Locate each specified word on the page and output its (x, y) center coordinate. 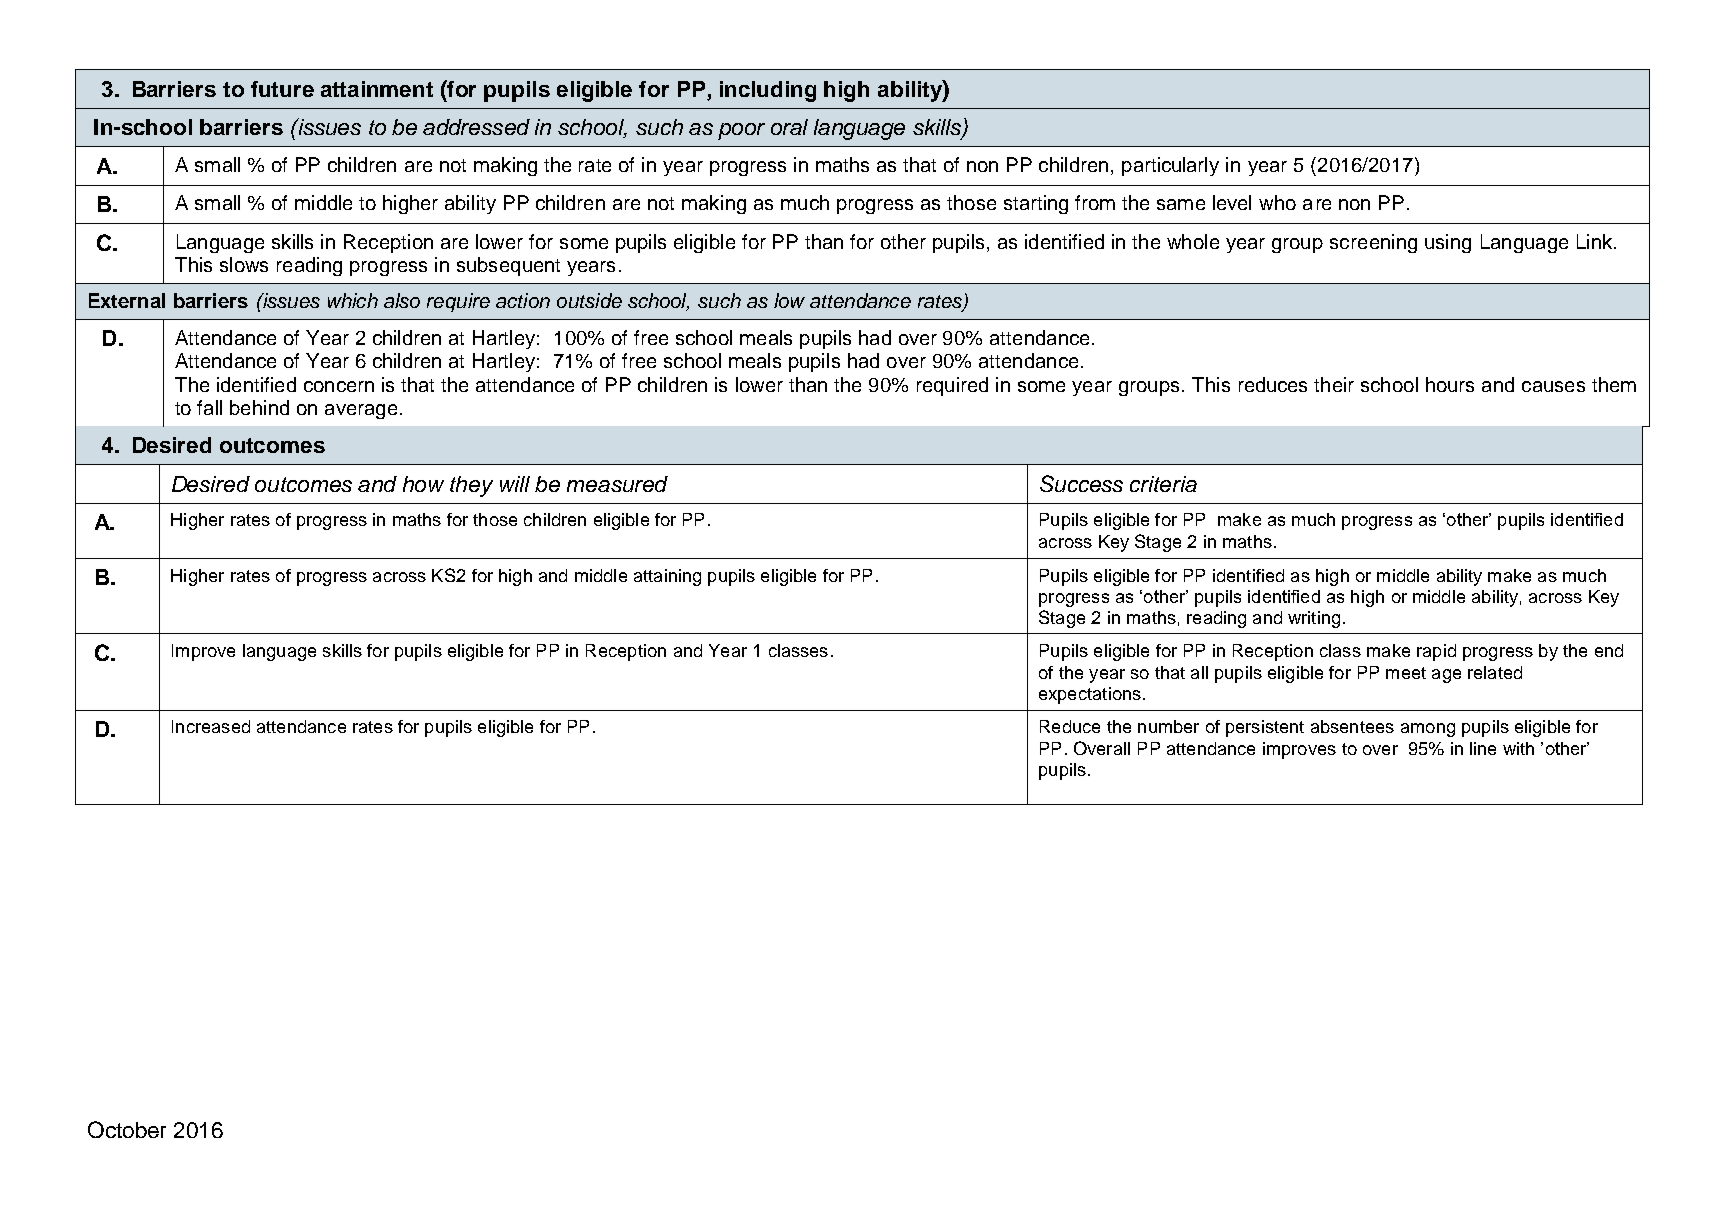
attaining (667, 577)
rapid (1436, 652)
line (1483, 748)
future (282, 89)
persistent (1265, 728)
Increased (211, 726)
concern (339, 386)
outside (589, 300)
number (1168, 726)
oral (789, 127)
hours (1450, 384)
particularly (1170, 166)
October (127, 1129)
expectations (1090, 695)
